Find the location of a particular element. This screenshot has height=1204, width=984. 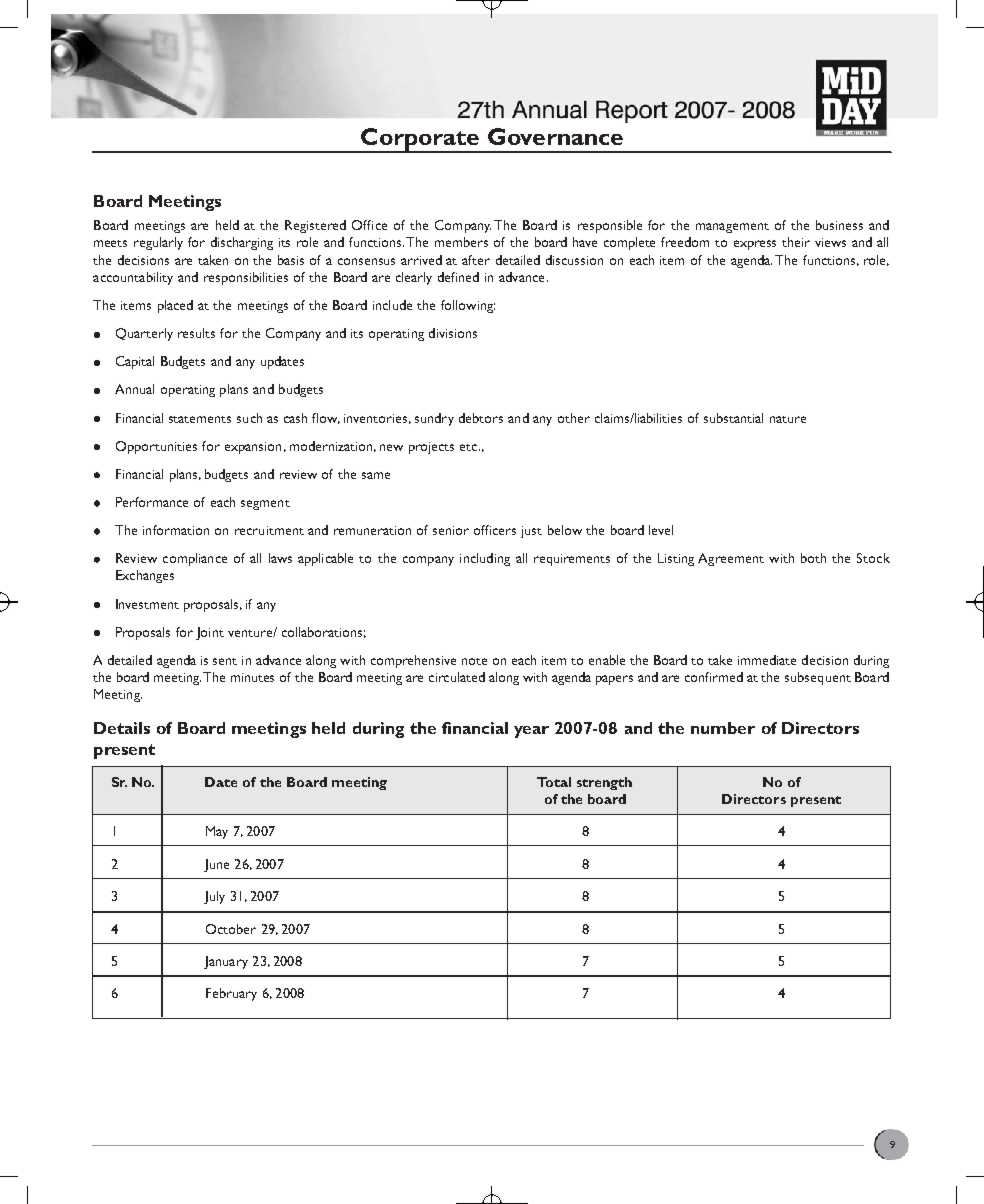

Governance is located at coordinates (555, 136).
